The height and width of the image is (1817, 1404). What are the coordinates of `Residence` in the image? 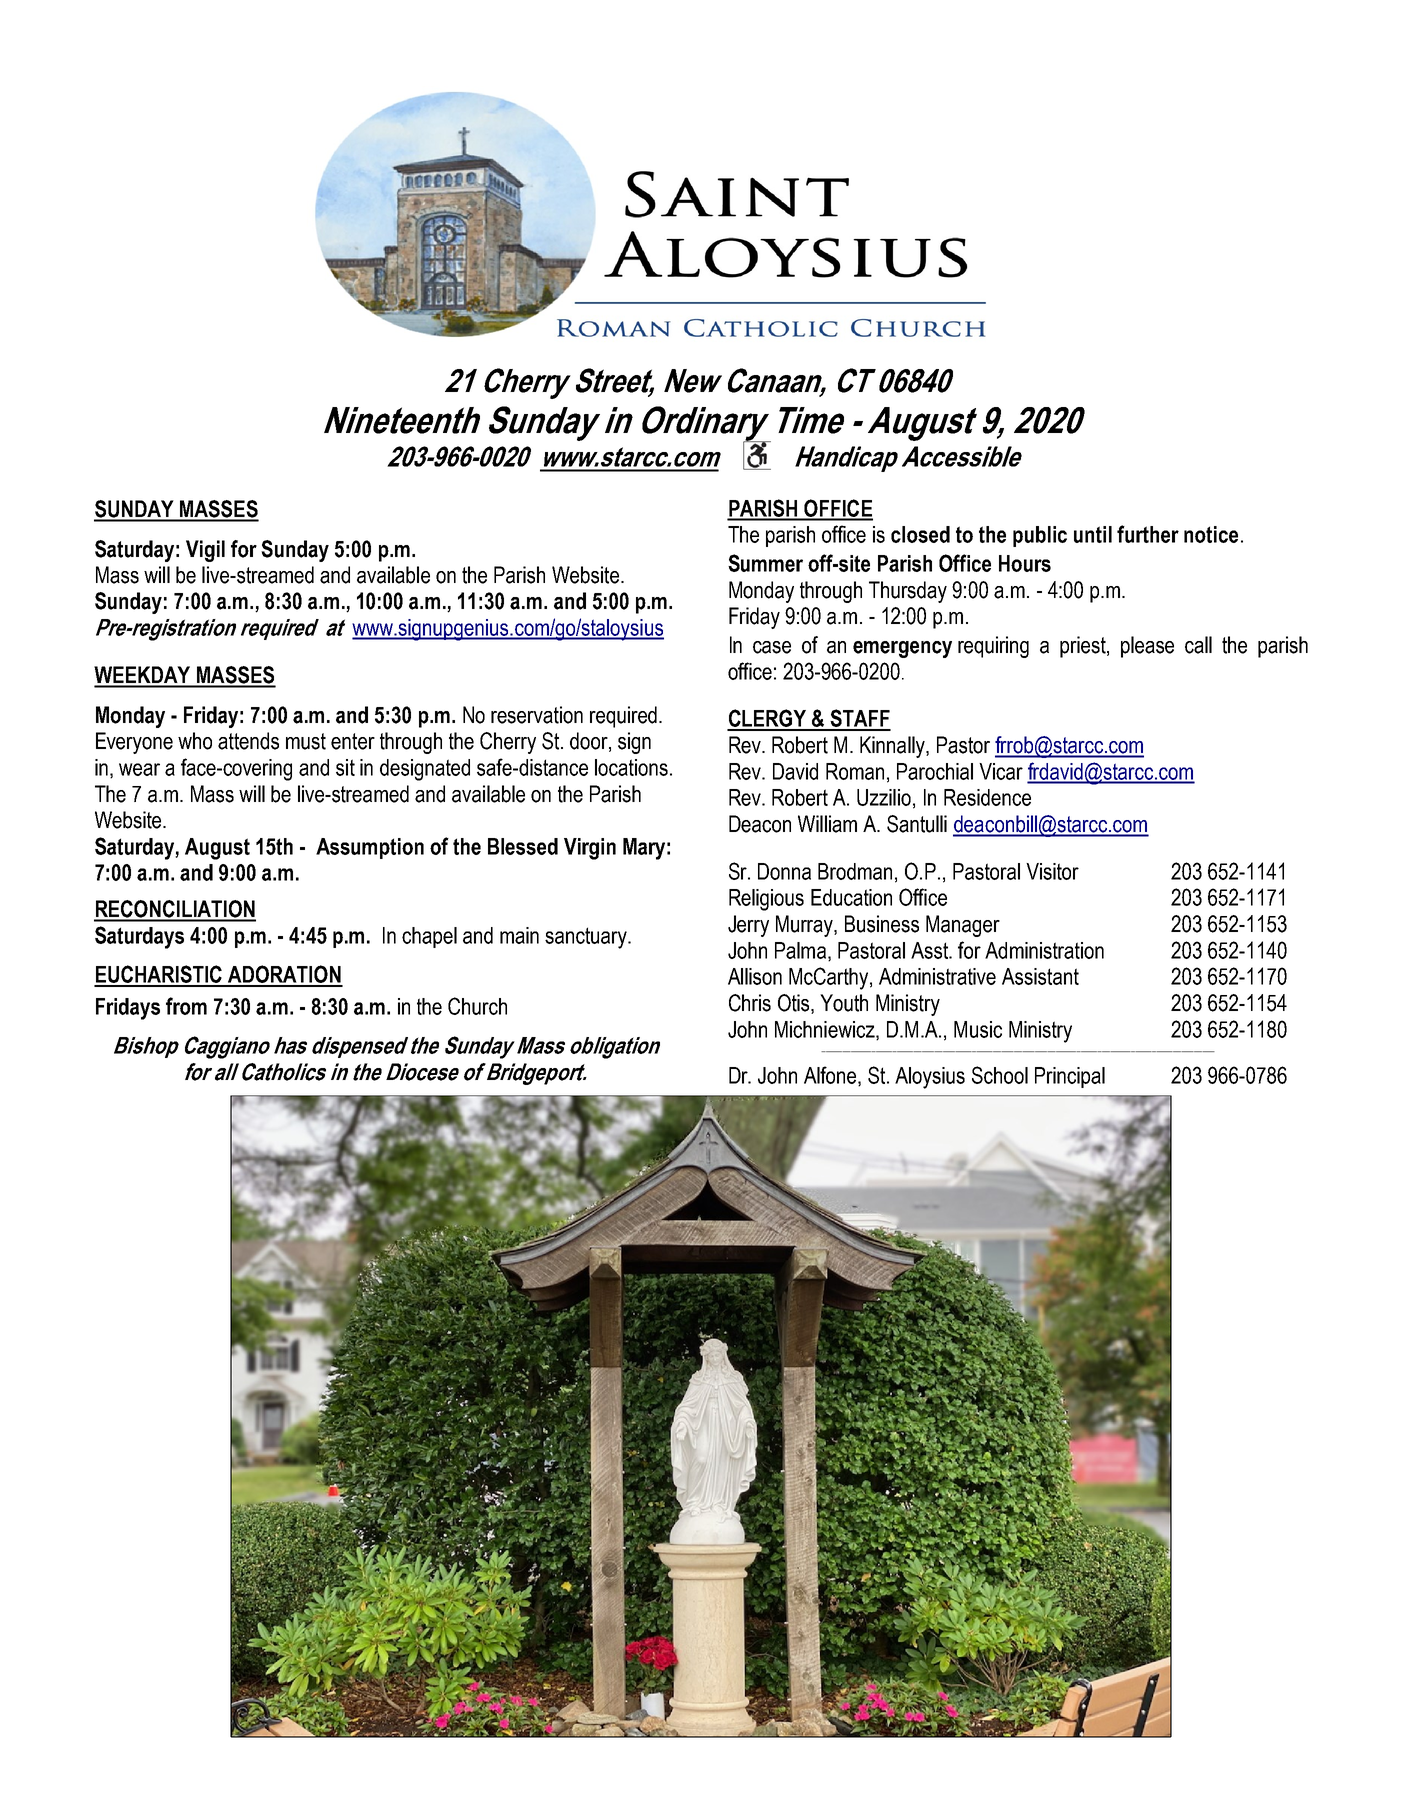 It's located at (987, 797).
